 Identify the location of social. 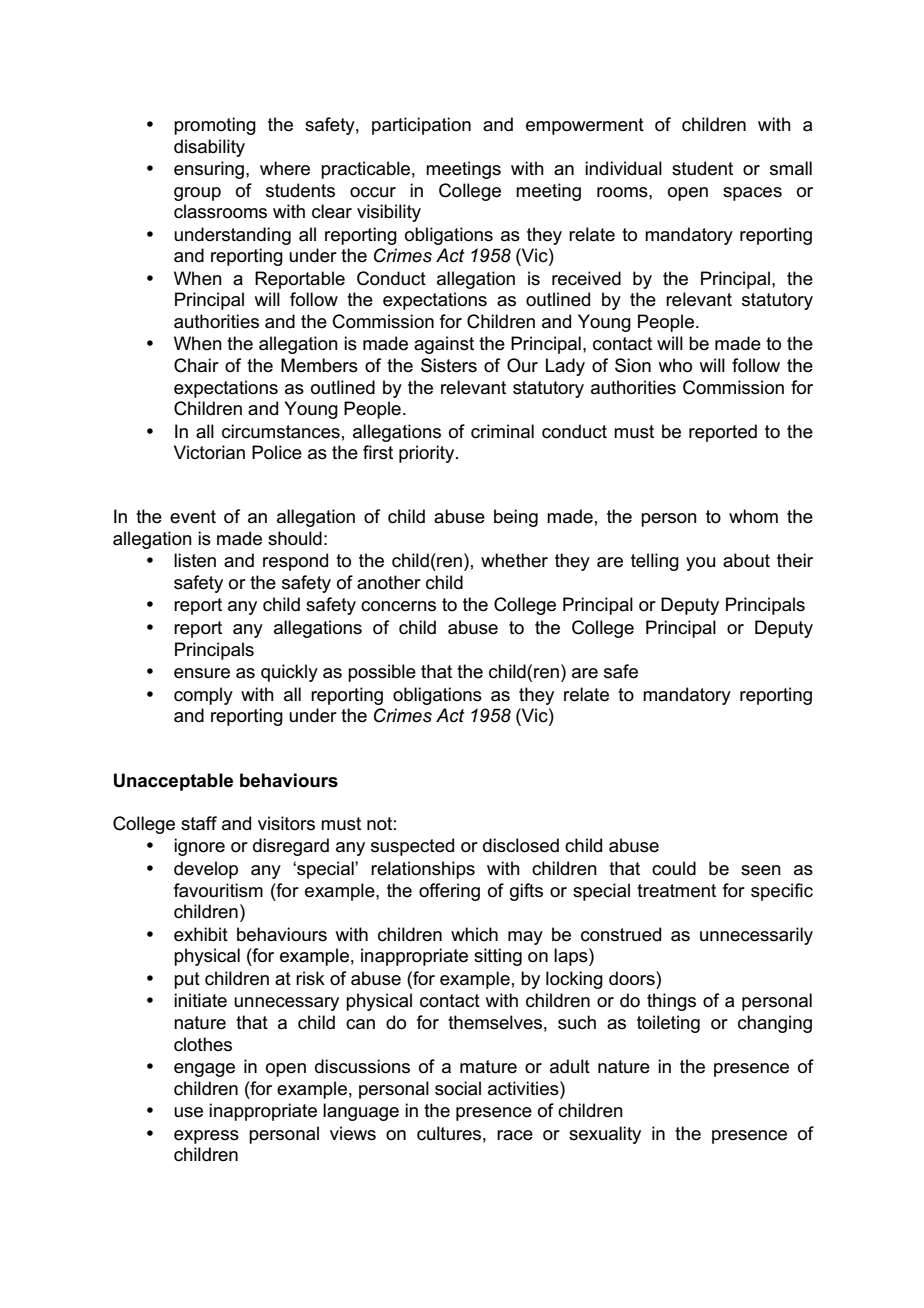
(458, 1088).
